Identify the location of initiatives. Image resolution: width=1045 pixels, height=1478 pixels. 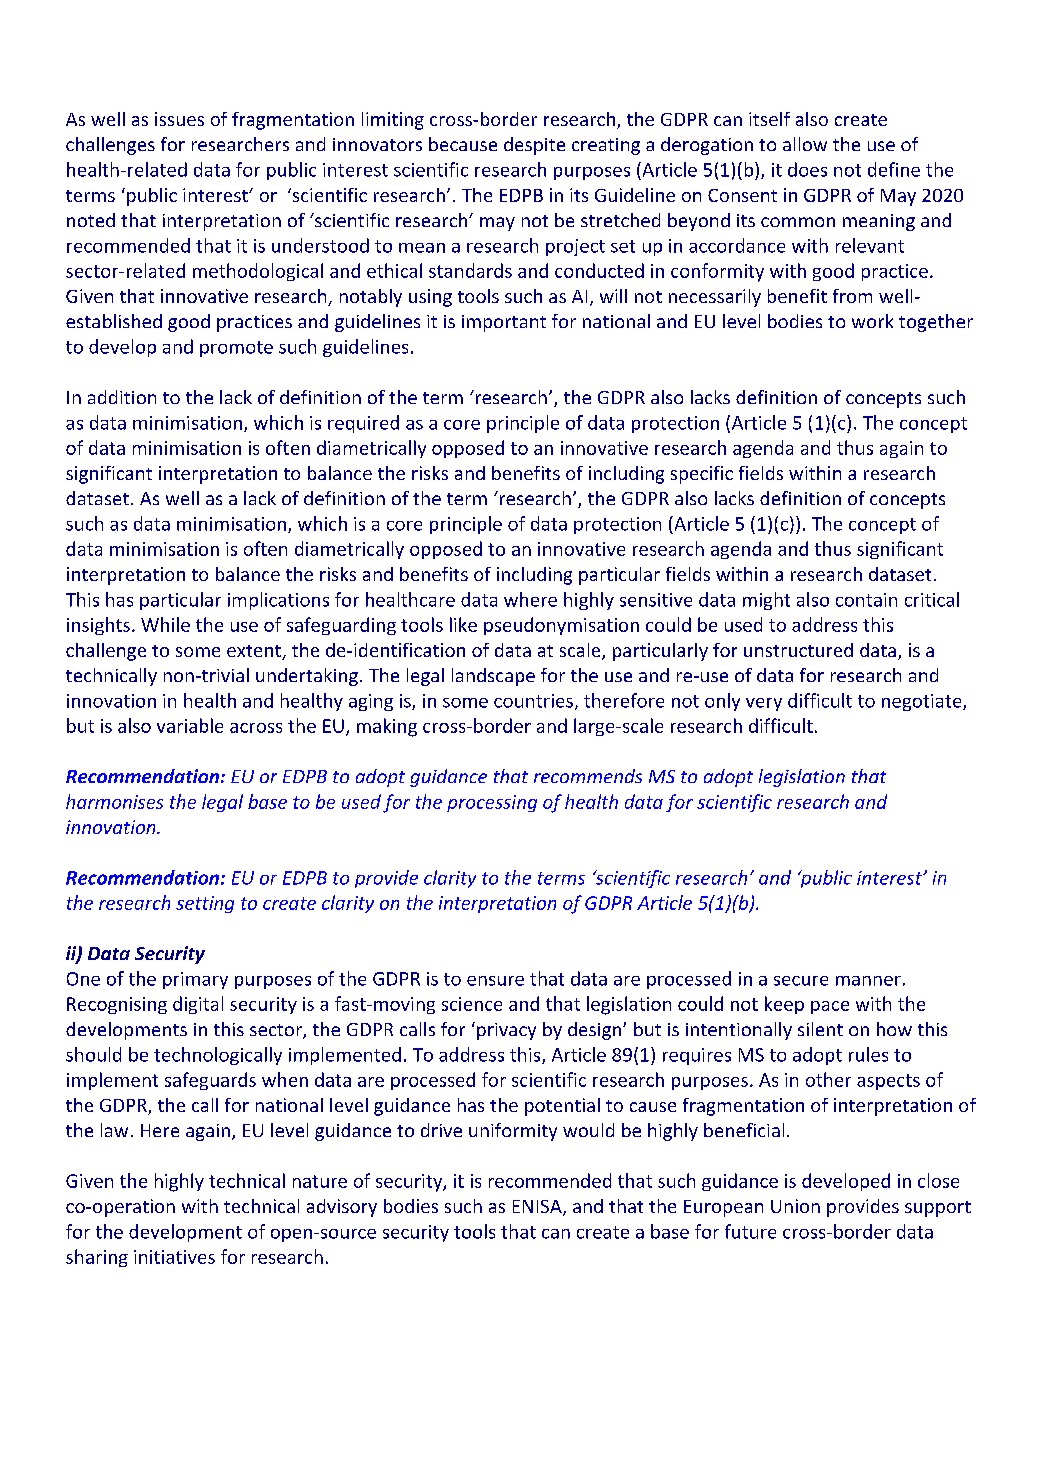
(174, 1257).
